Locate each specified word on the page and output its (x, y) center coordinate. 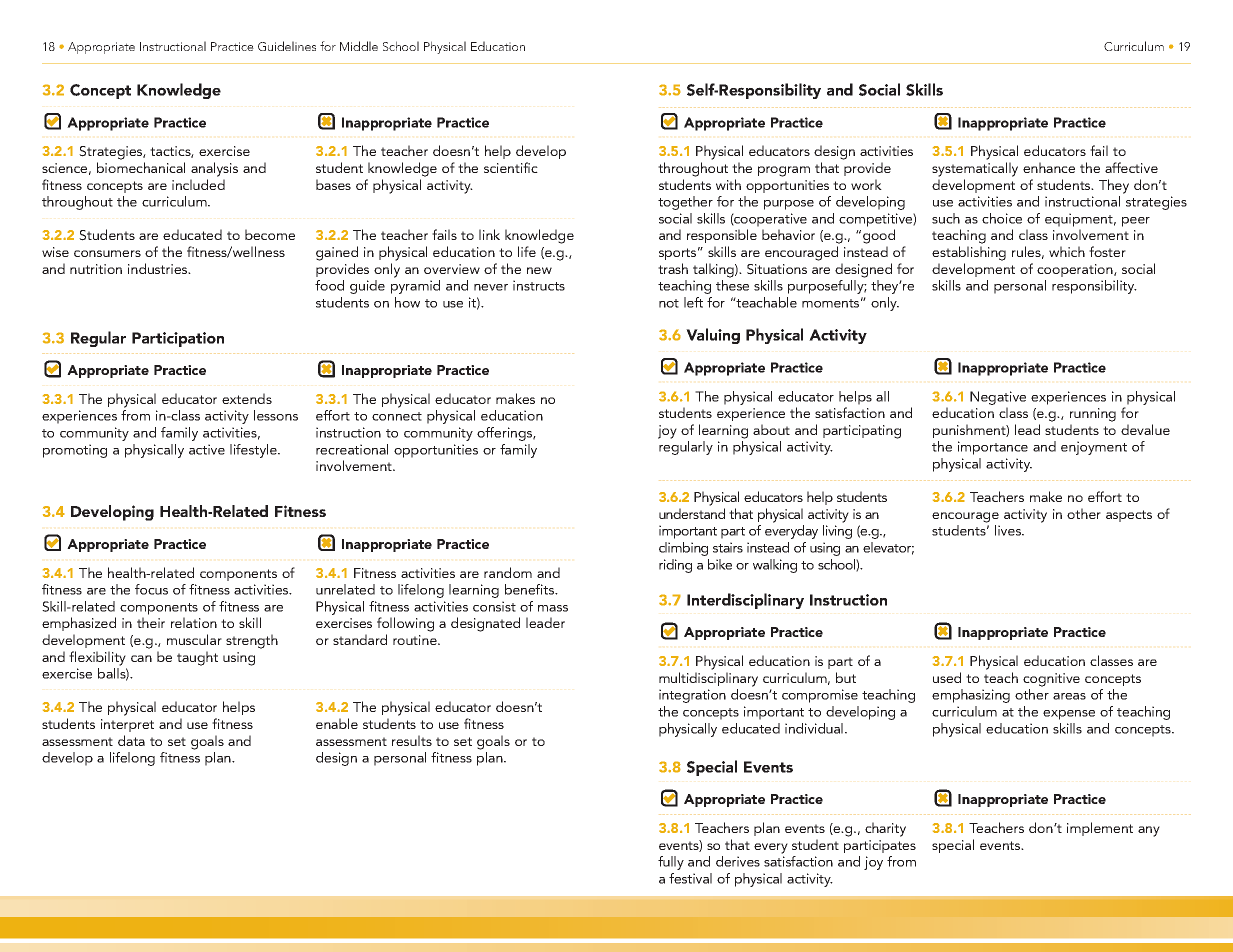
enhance (1049, 167)
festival (690, 878)
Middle (359, 46)
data (131, 740)
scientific (511, 167)
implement (1100, 829)
